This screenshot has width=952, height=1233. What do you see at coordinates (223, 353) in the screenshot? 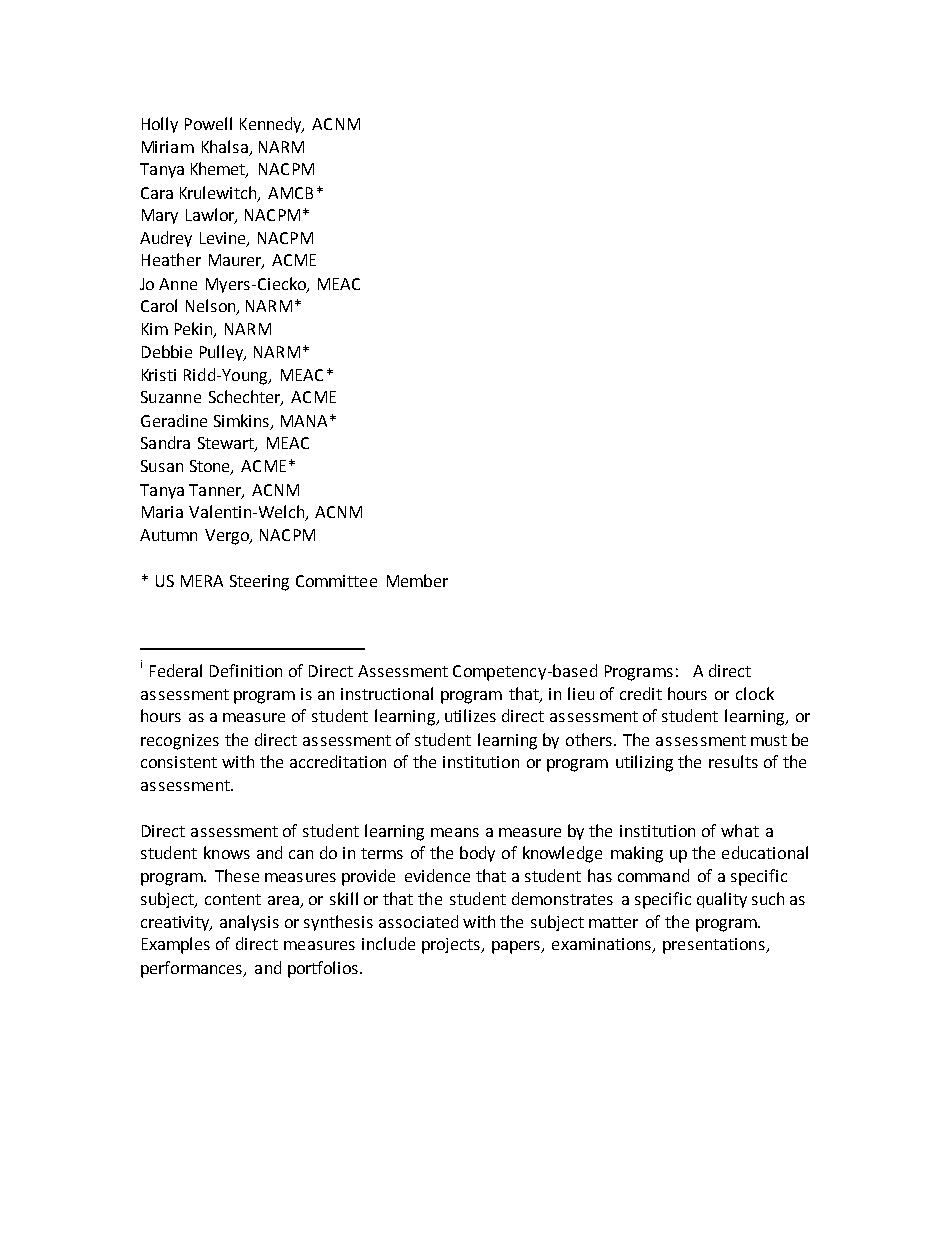
I see `Pulley` at bounding box center [223, 353].
